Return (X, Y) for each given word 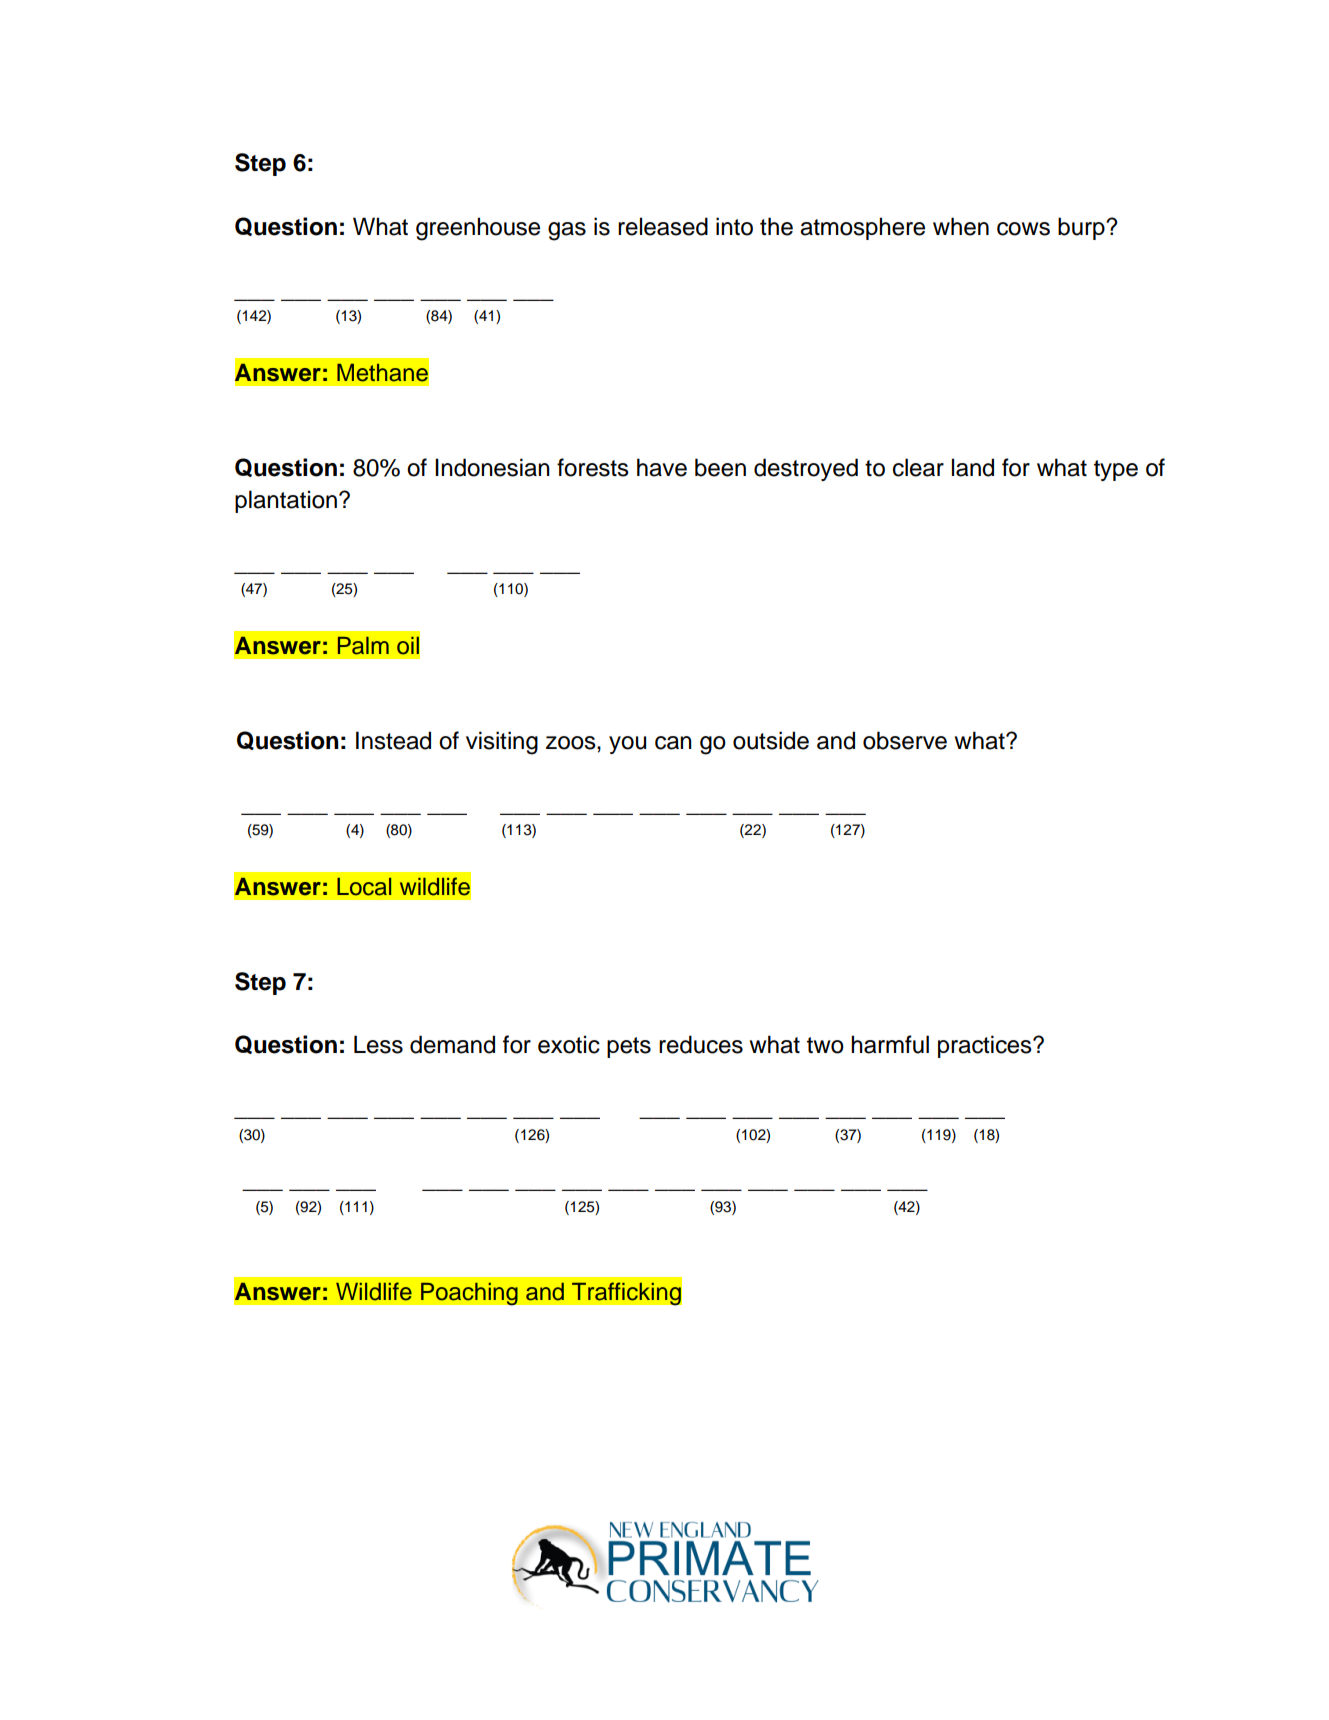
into (734, 226)
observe (905, 740)
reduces (701, 1044)
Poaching (469, 1293)
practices (986, 1046)
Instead (393, 740)
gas (567, 231)
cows (1023, 229)
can (673, 743)
